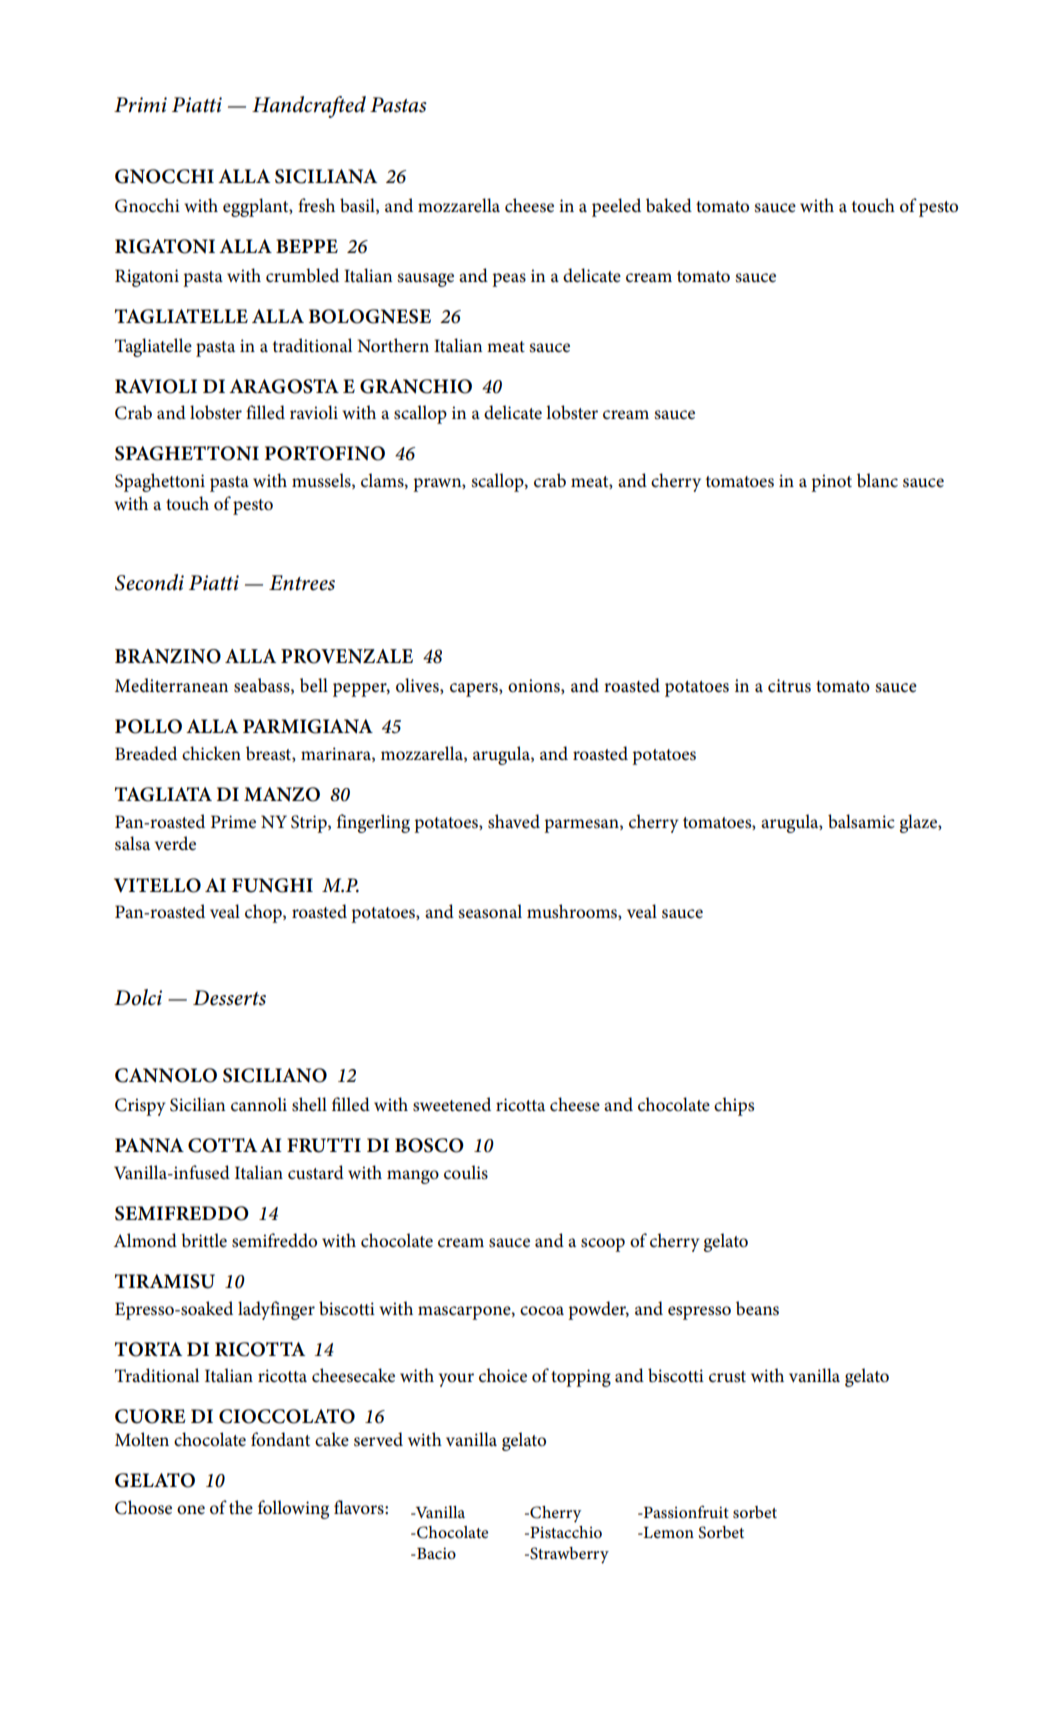 This document has height=1726, width=1048. I want to click on following, so click(293, 1509).
